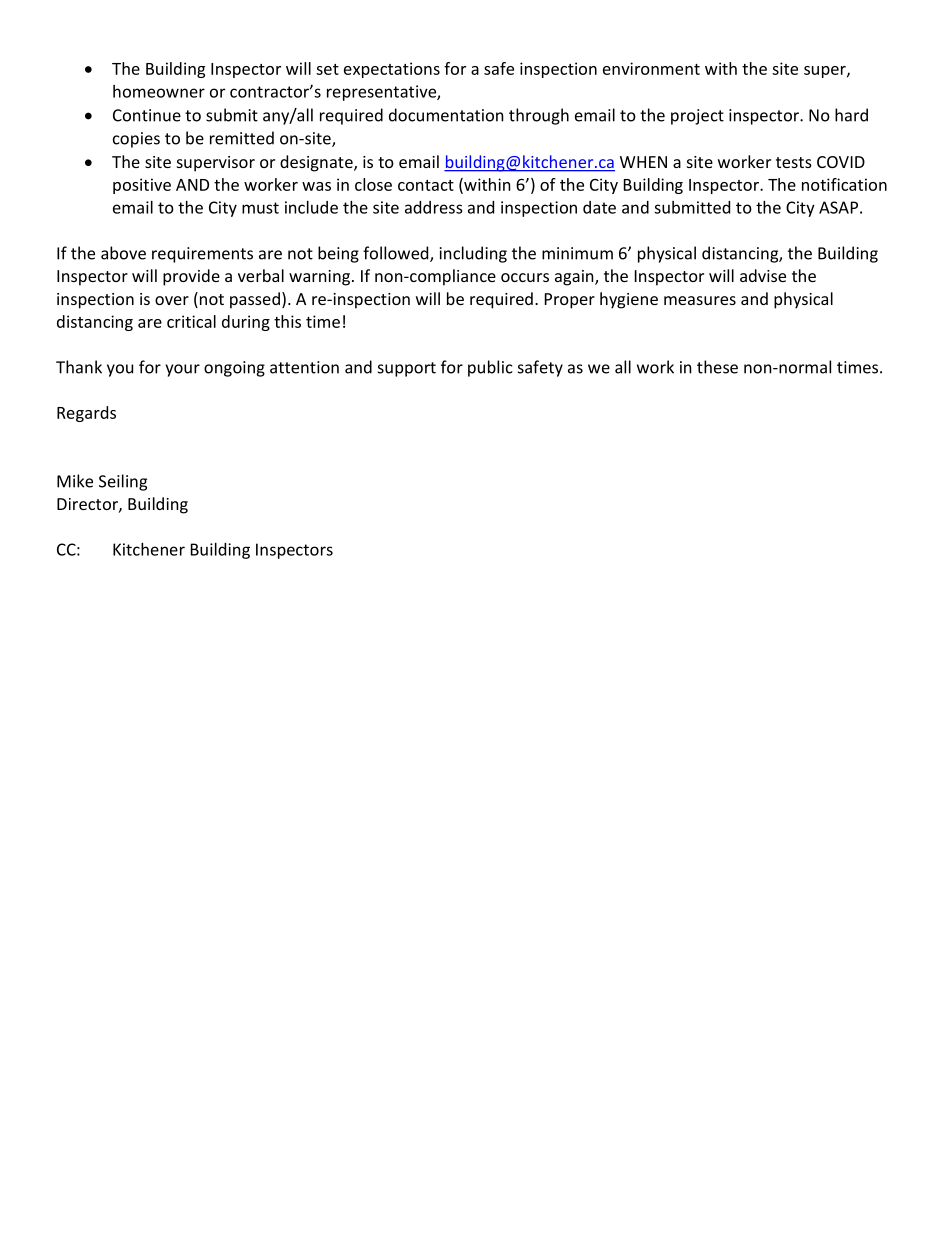  Describe the element at coordinates (159, 91) in the page. I see `homeowner` at that location.
